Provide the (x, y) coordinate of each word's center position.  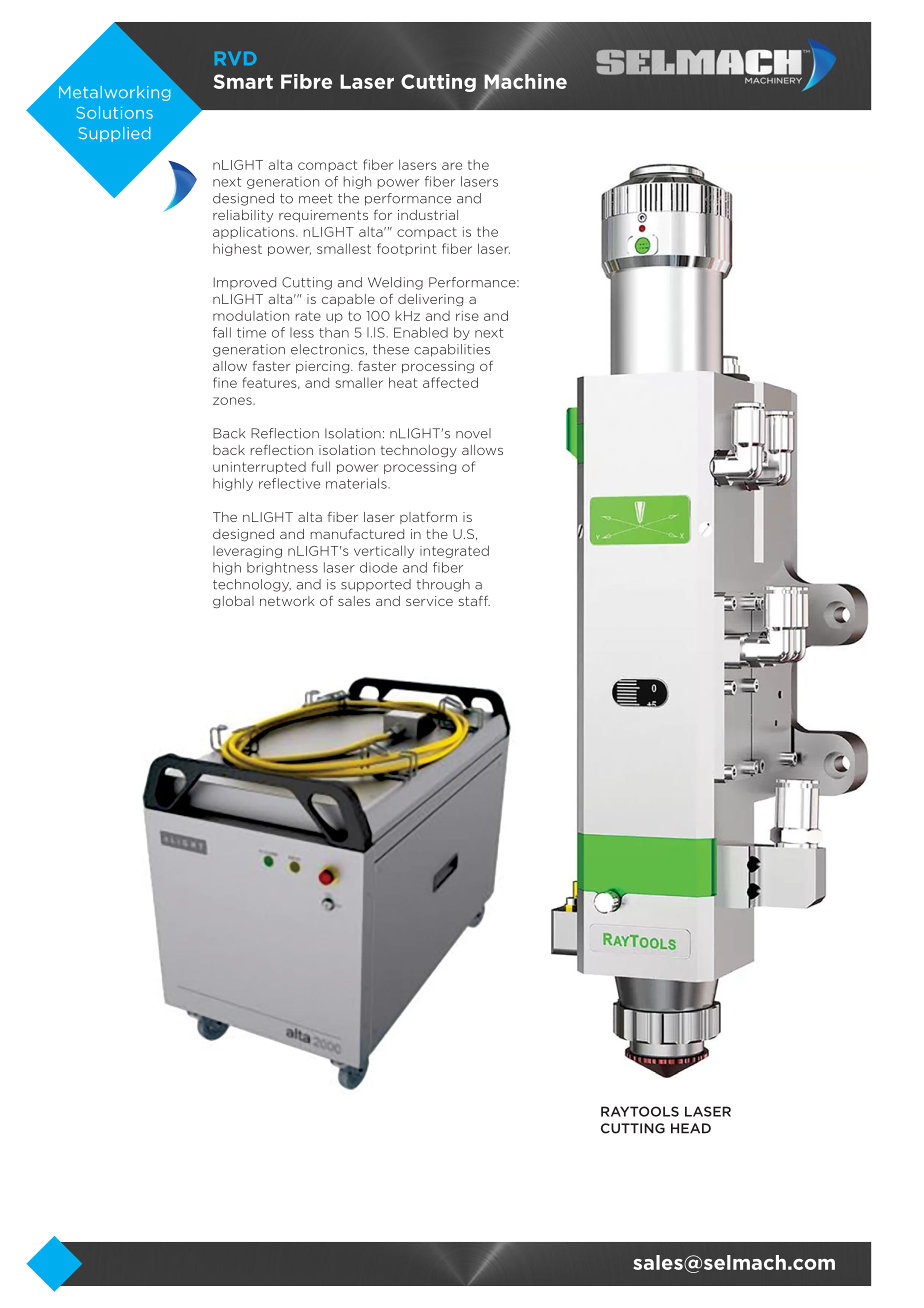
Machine (525, 81)
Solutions (114, 112)
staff (474, 601)
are (452, 166)
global (233, 602)
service (429, 601)
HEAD (691, 1128)
